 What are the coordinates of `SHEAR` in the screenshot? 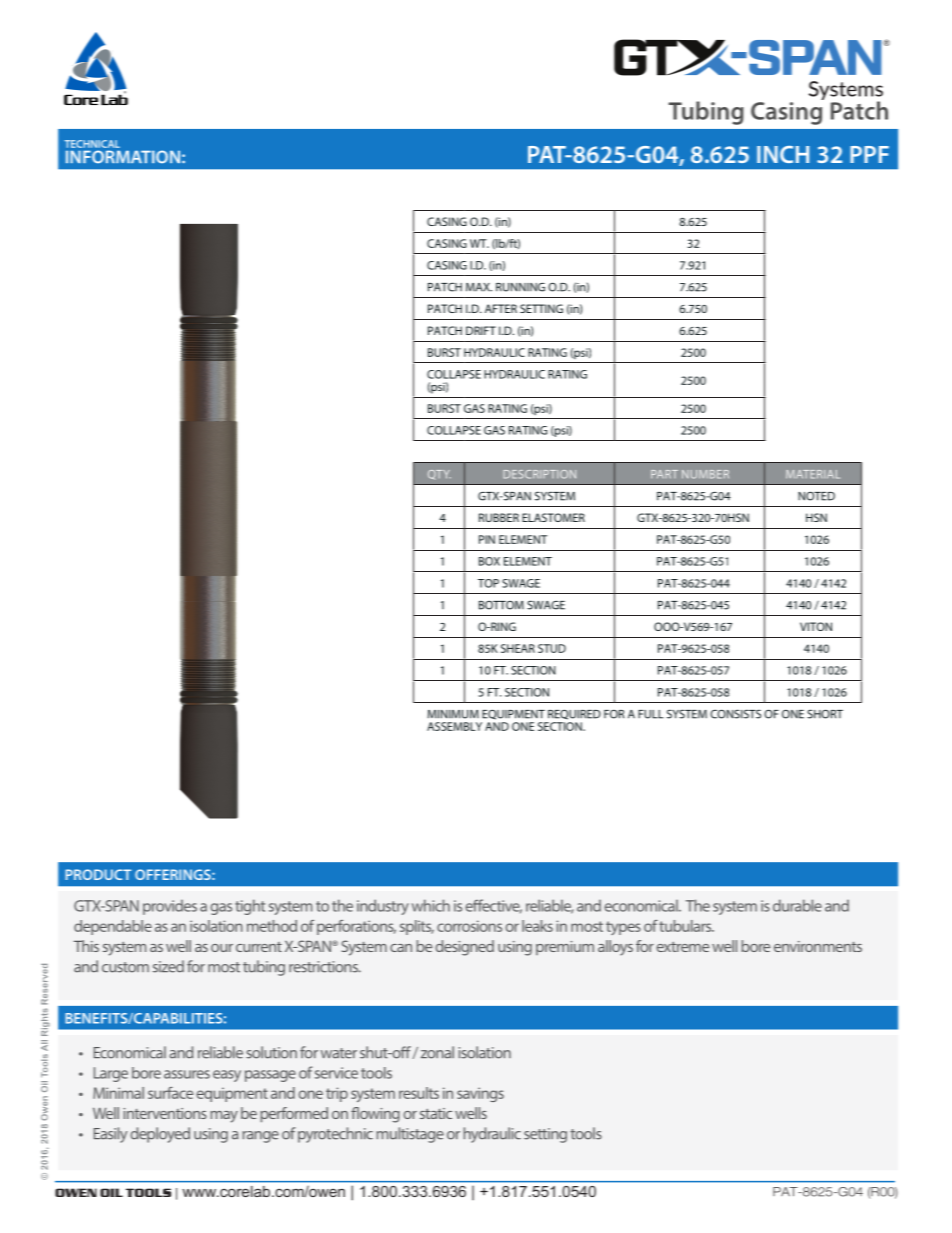 It's located at (518, 648).
